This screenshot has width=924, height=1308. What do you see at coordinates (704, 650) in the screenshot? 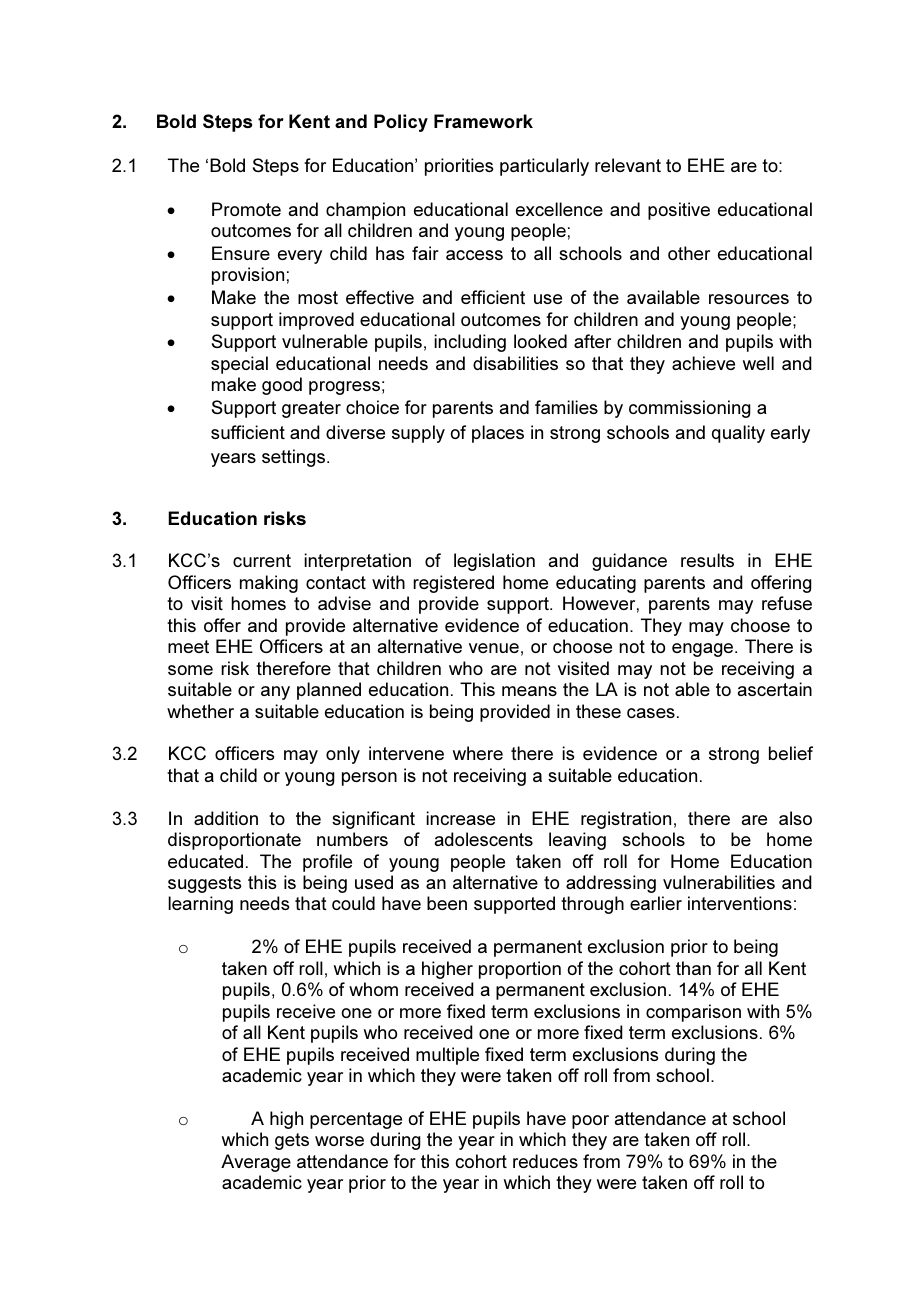
I see `engage` at bounding box center [704, 650].
